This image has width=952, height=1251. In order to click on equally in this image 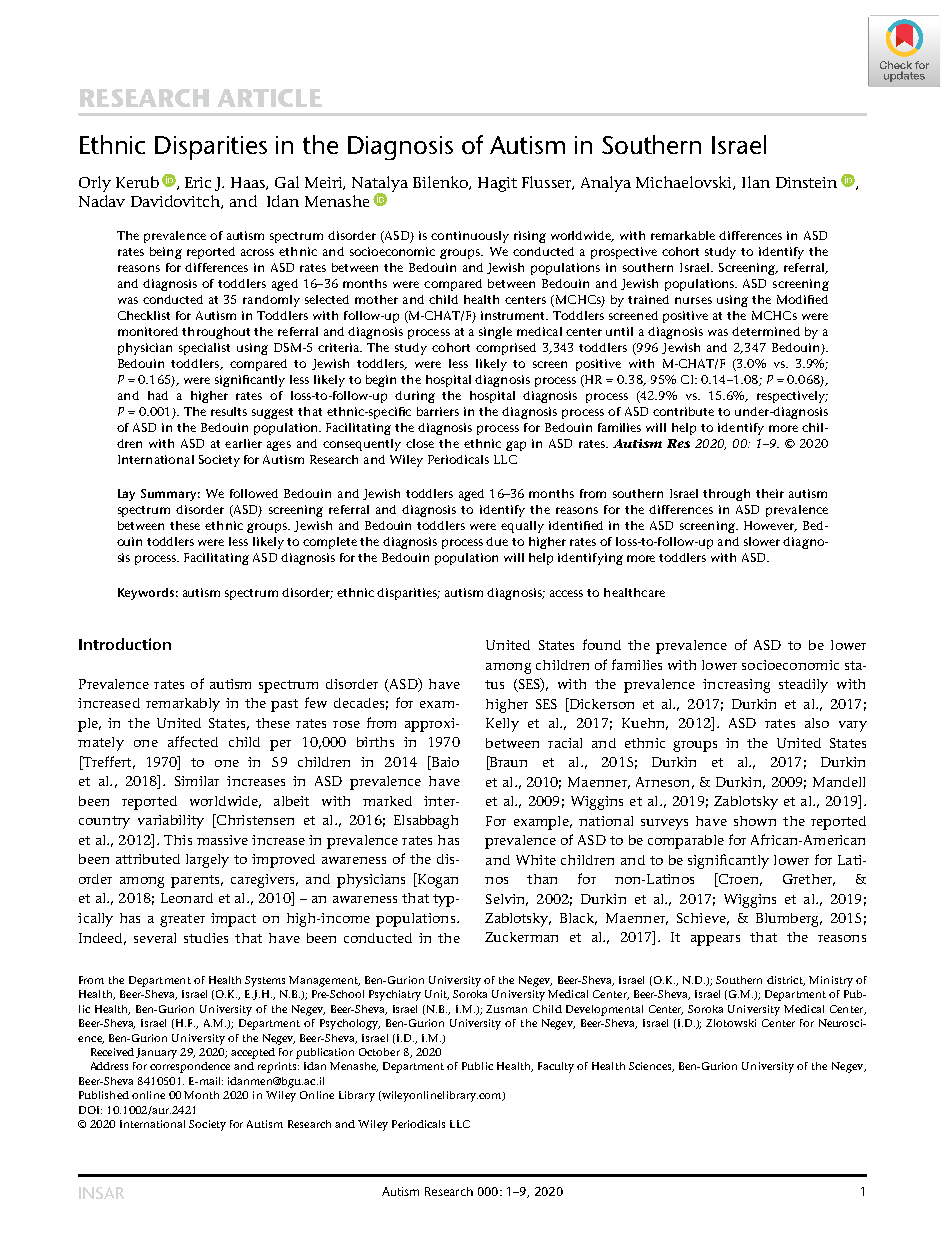, I will do `click(522, 527)`.
